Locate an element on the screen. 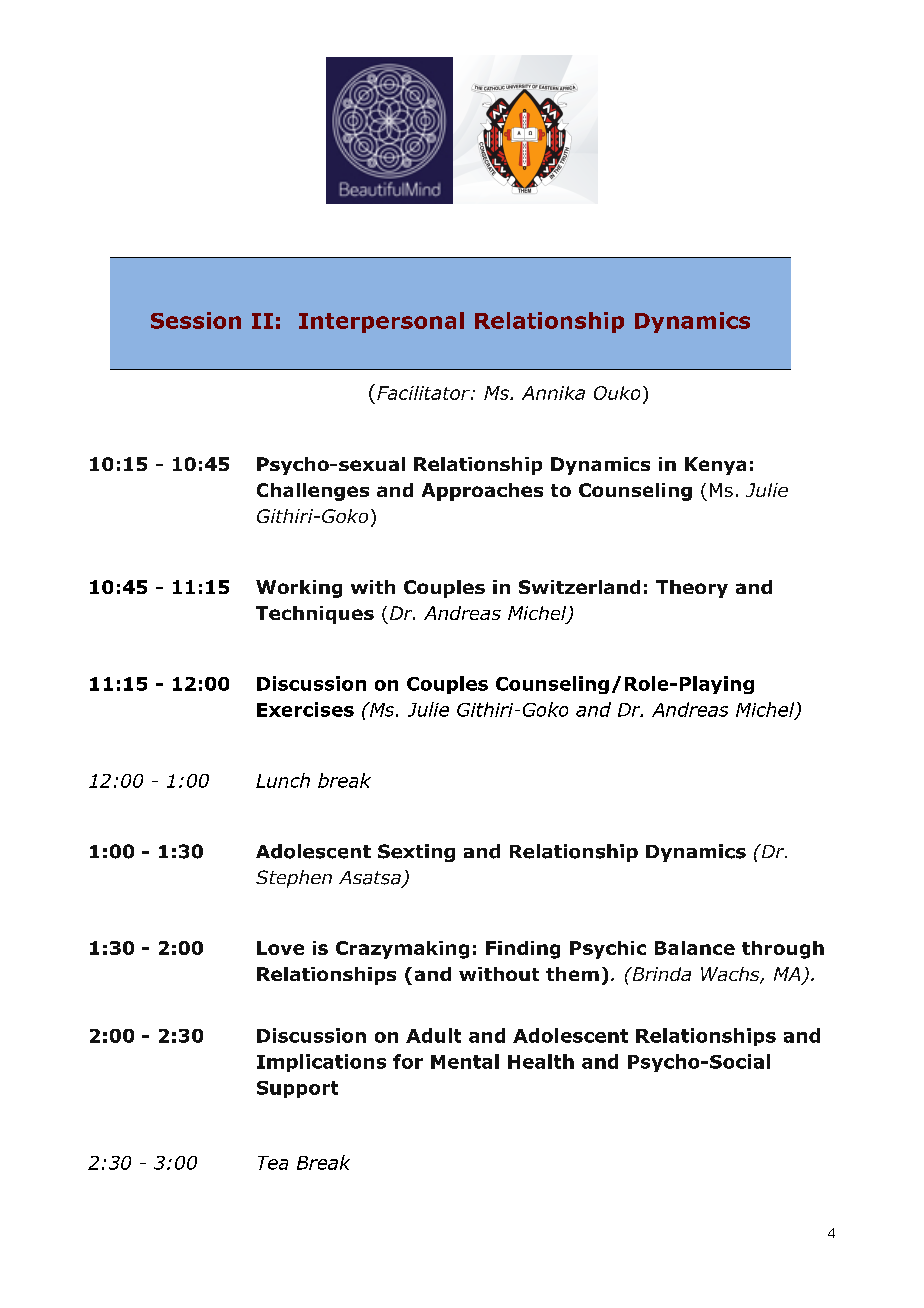 The height and width of the screenshot is (1308, 924). through is located at coordinates (783, 950).
